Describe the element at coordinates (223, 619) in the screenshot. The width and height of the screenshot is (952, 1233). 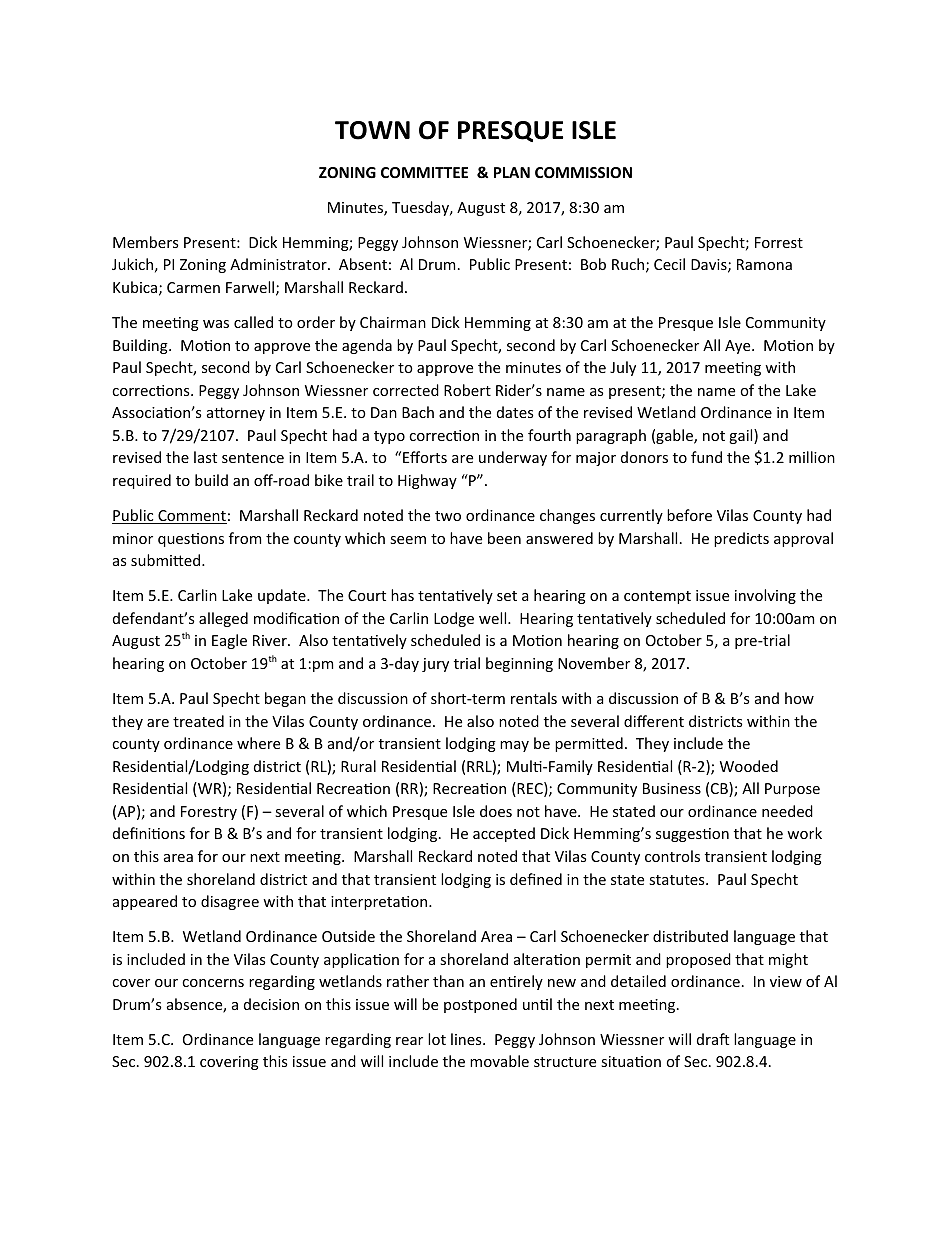
I see `alleged` at that location.
